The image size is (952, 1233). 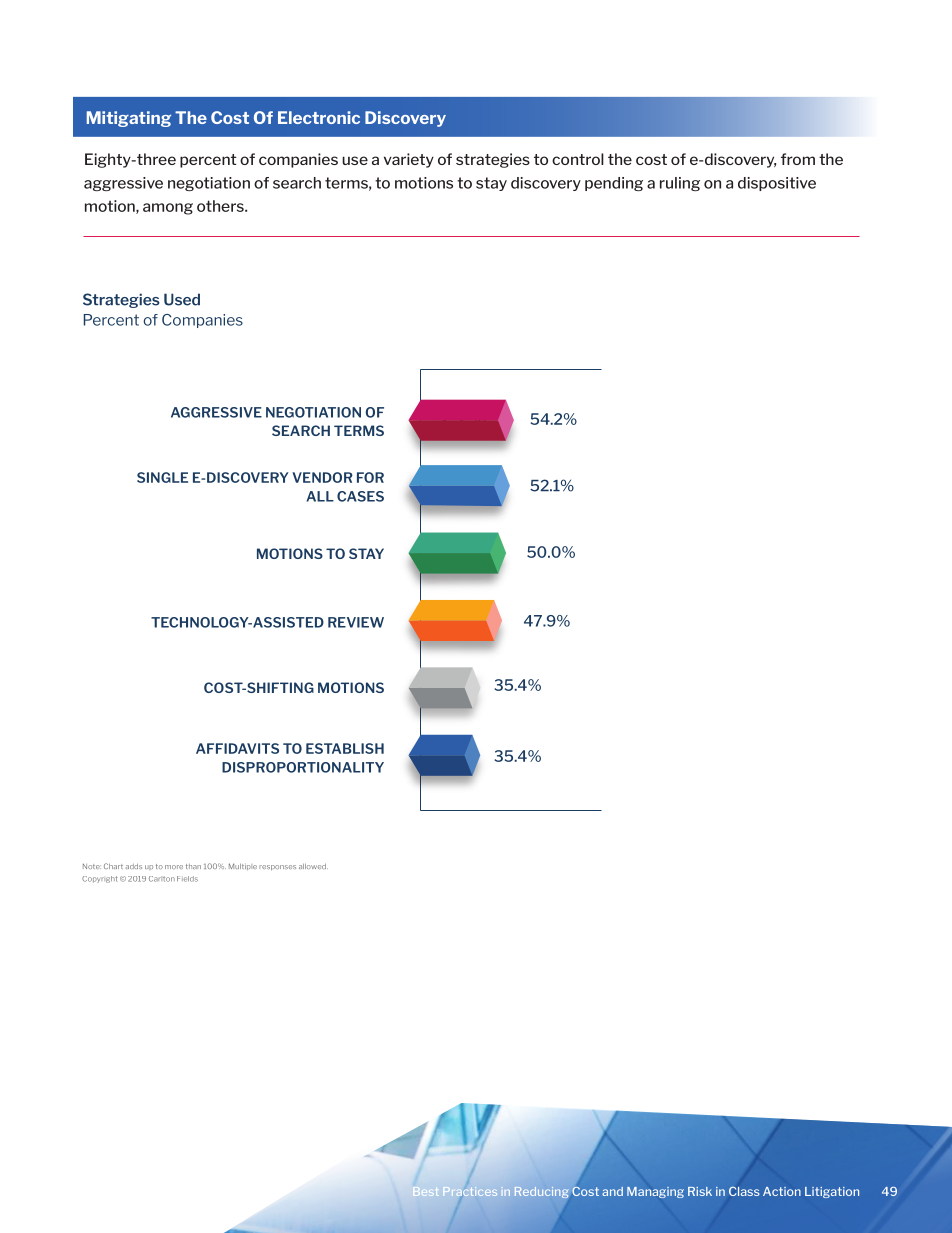 I want to click on Practices, so click(x=470, y=1191).
